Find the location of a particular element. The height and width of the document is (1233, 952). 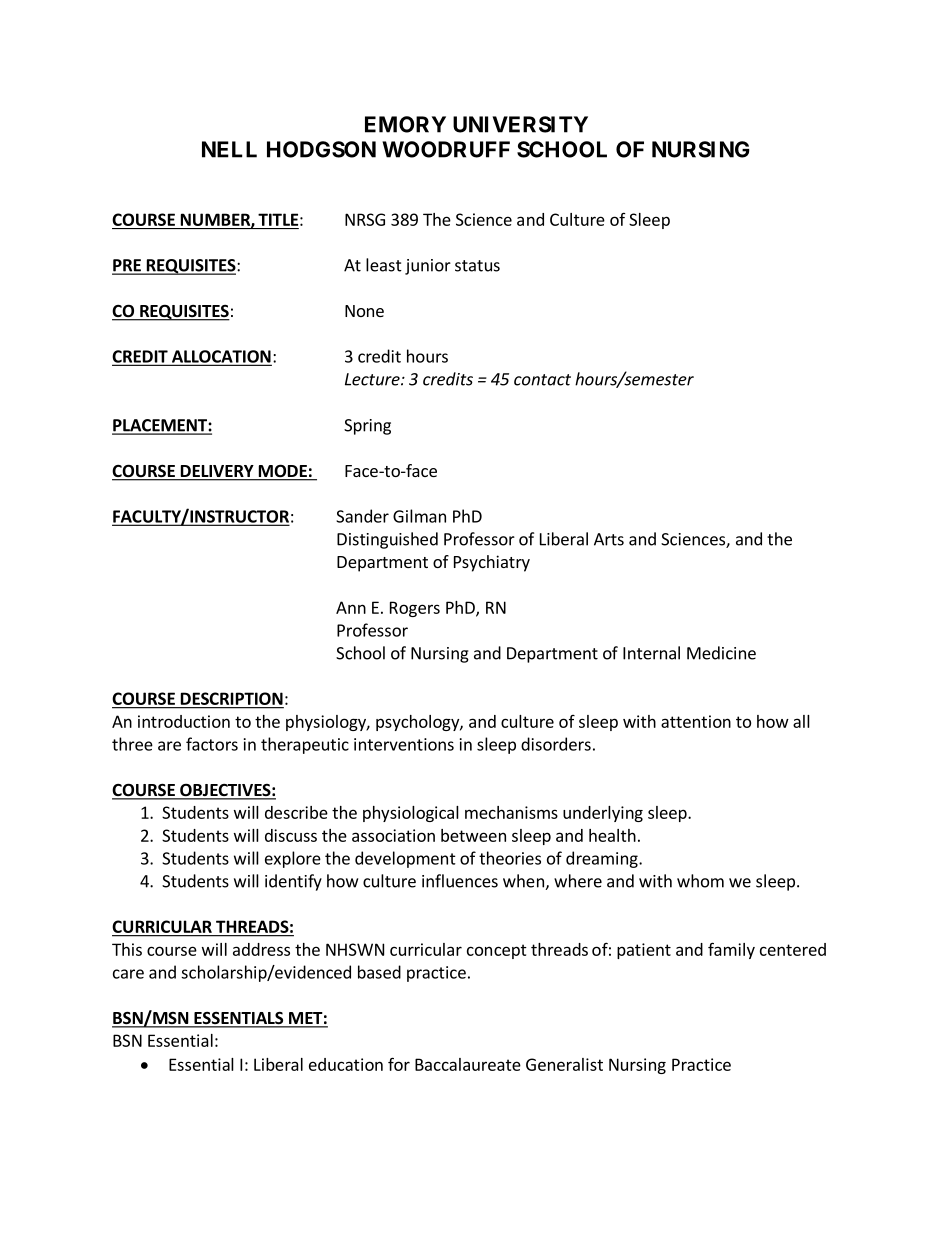

influences is located at coordinates (460, 881).
